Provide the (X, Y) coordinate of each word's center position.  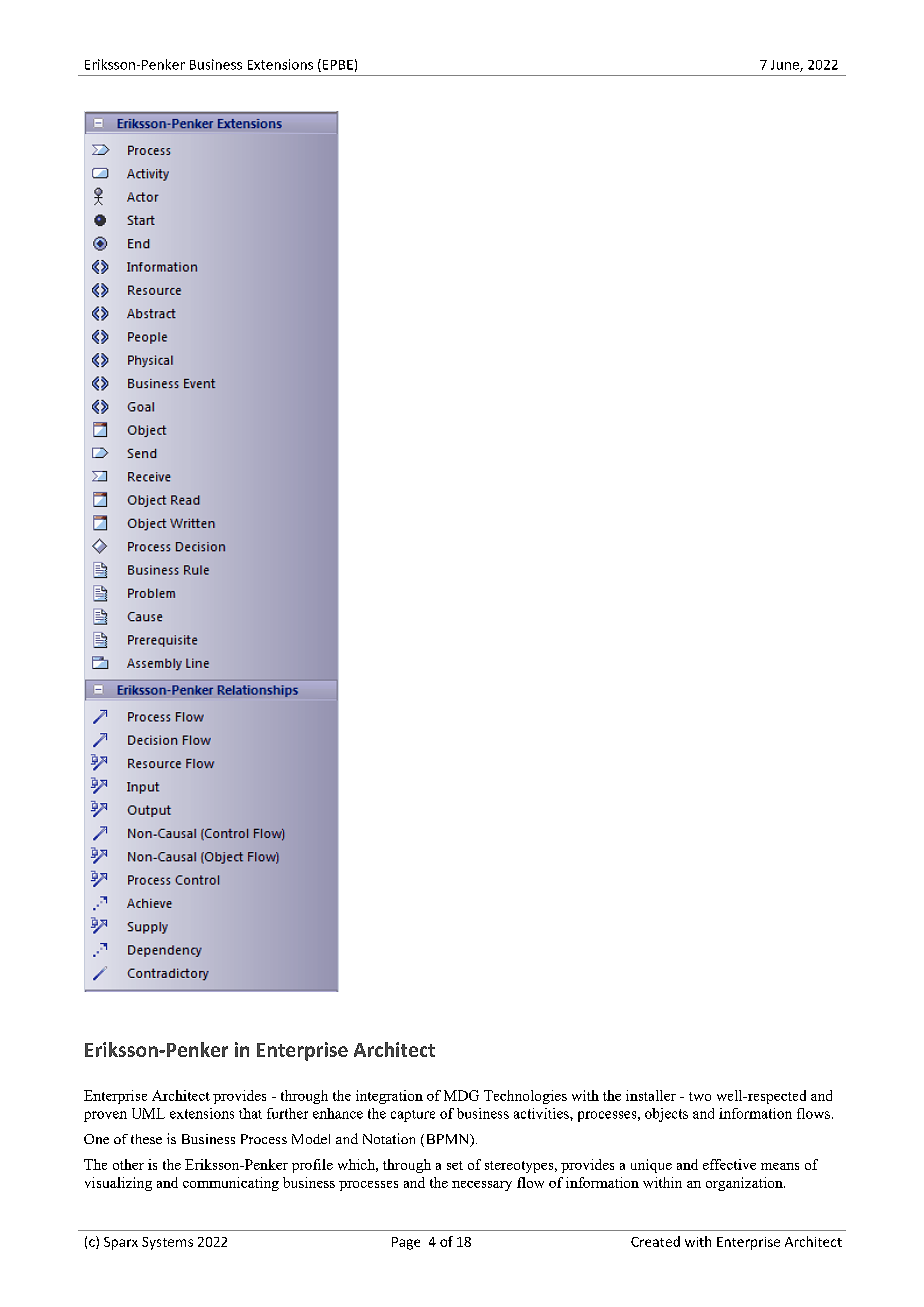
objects (666, 1115)
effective (729, 1164)
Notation (389, 1138)
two (700, 1096)
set (455, 1165)
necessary (482, 1186)
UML (148, 1113)
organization (745, 1184)
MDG (461, 1095)
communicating (231, 1184)
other (128, 1164)
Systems (167, 1243)
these (146, 1139)
